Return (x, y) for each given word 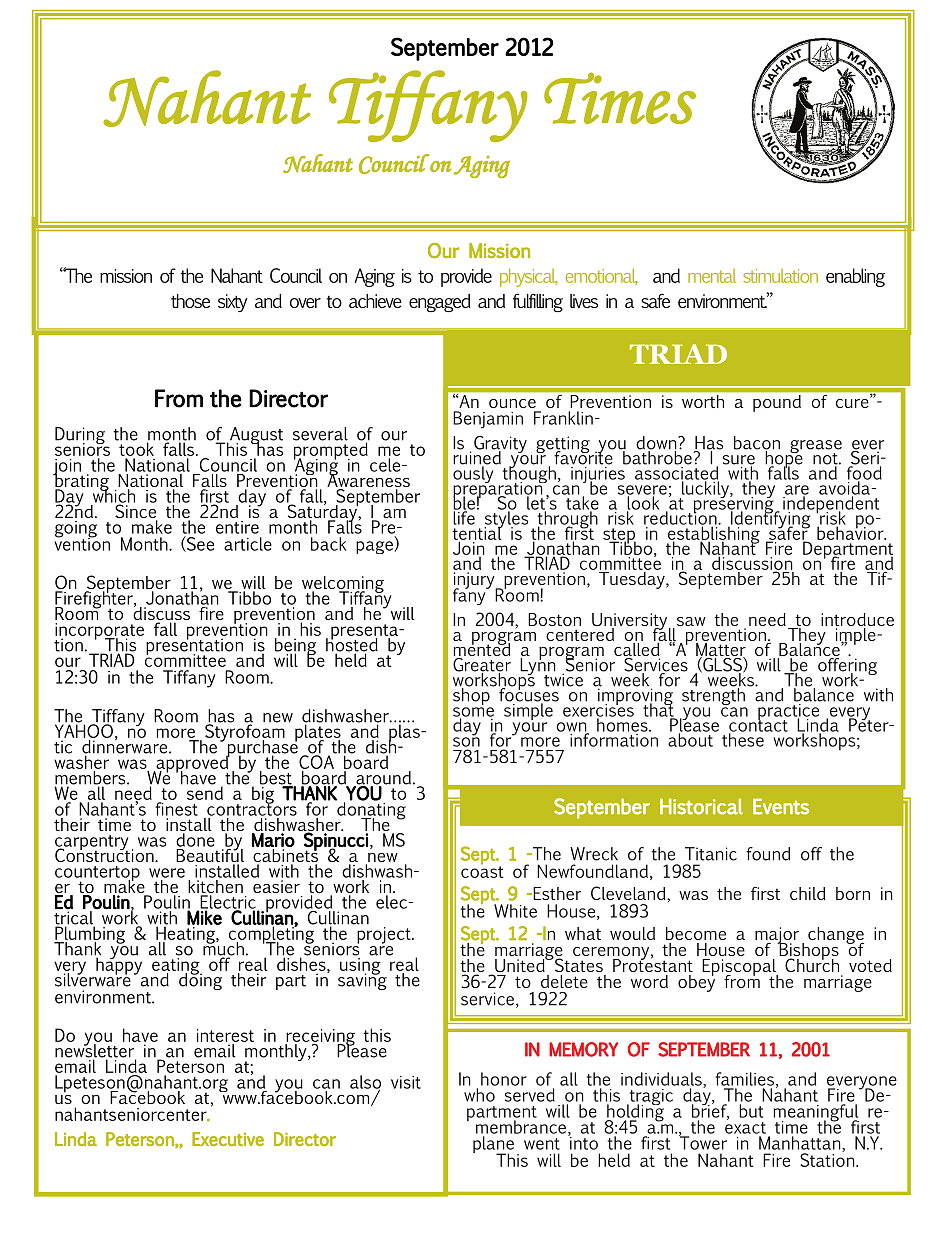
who (479, 1095)
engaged (439, 303)
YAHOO (84, 730)
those (190, 301)
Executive (228, 1139)
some (473, 713)
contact (758, 726)
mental (712, 276)
